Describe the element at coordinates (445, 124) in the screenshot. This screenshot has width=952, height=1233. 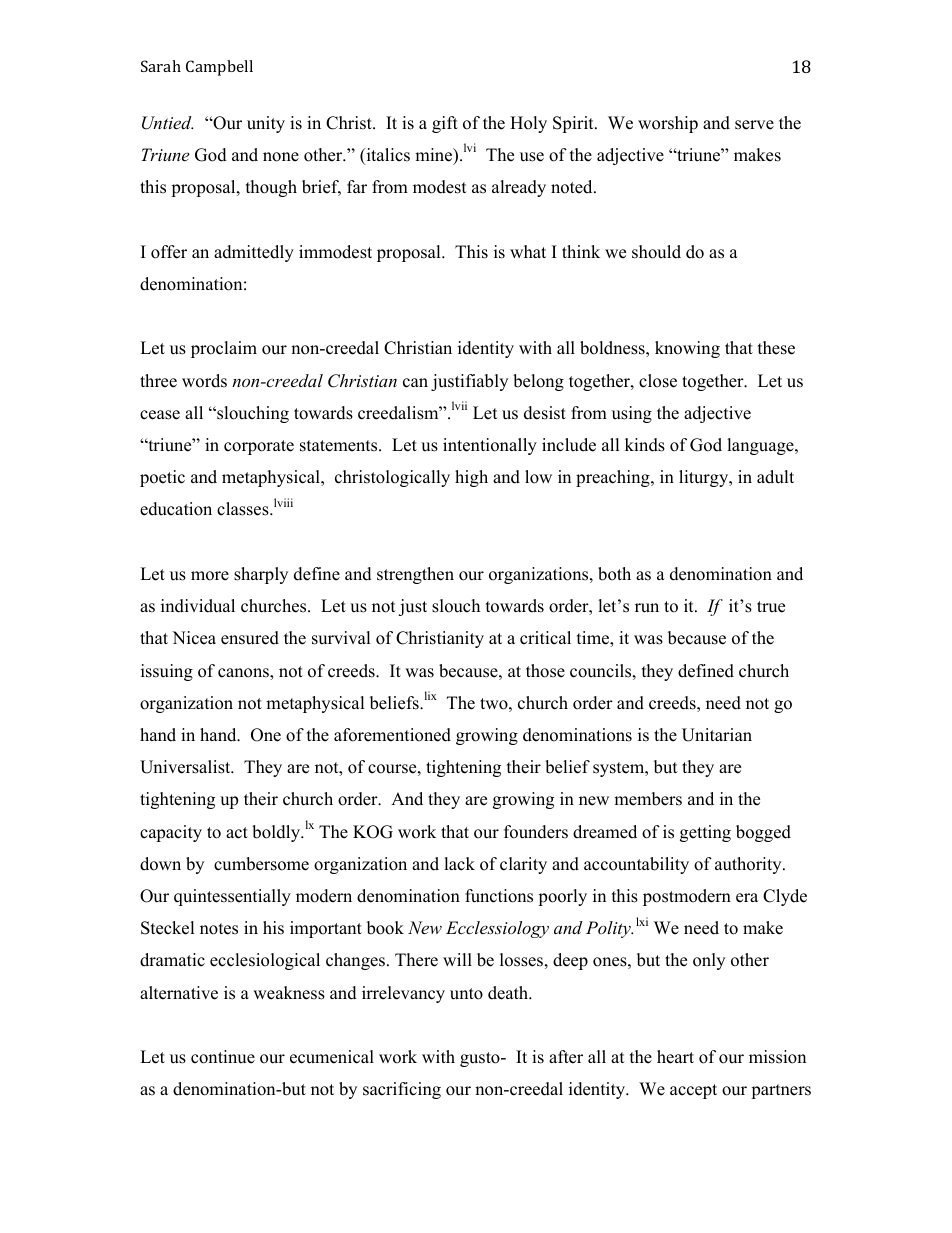
I see `gift` at that location.
